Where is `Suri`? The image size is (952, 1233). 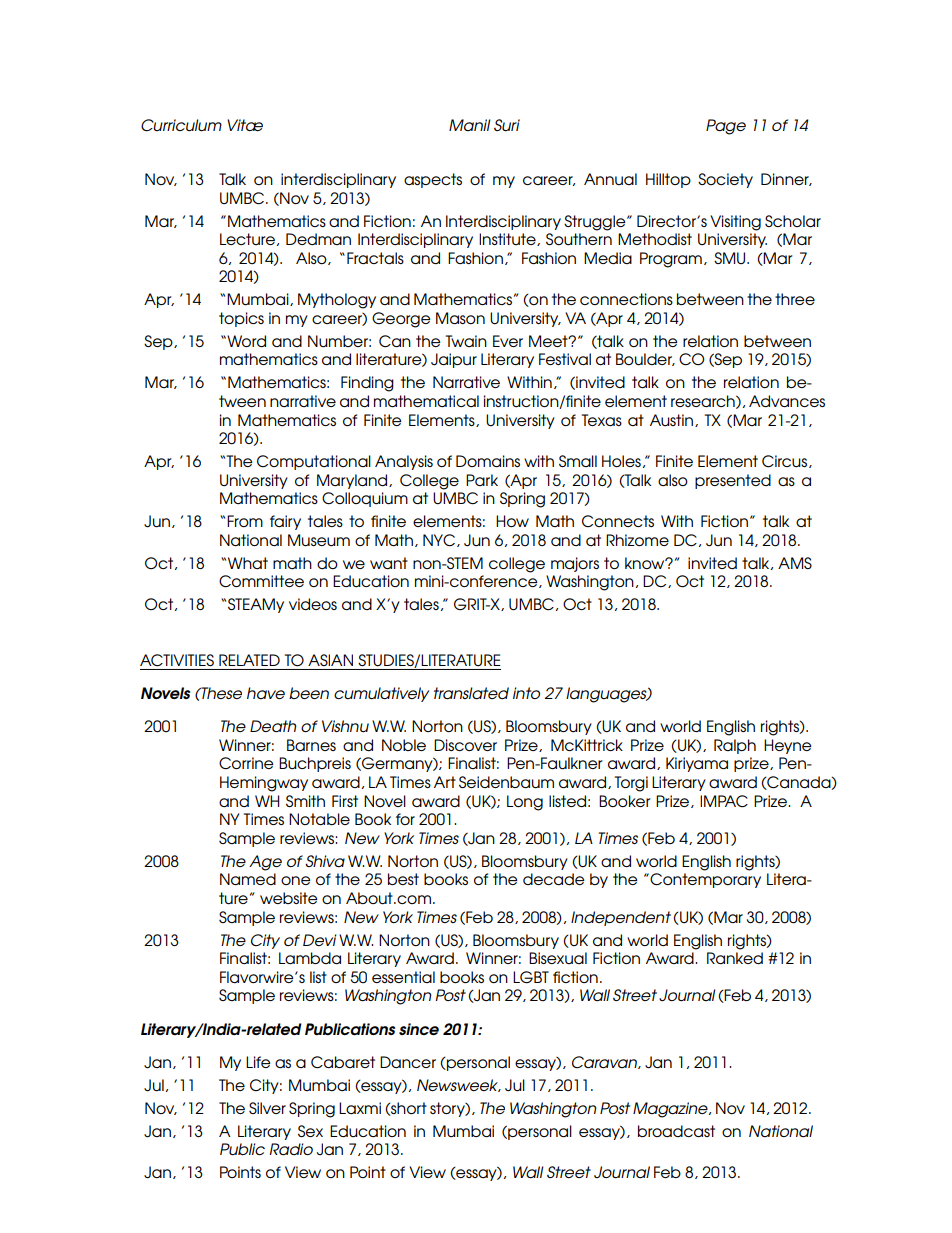
Suri is located at coordinates (507, 125).
